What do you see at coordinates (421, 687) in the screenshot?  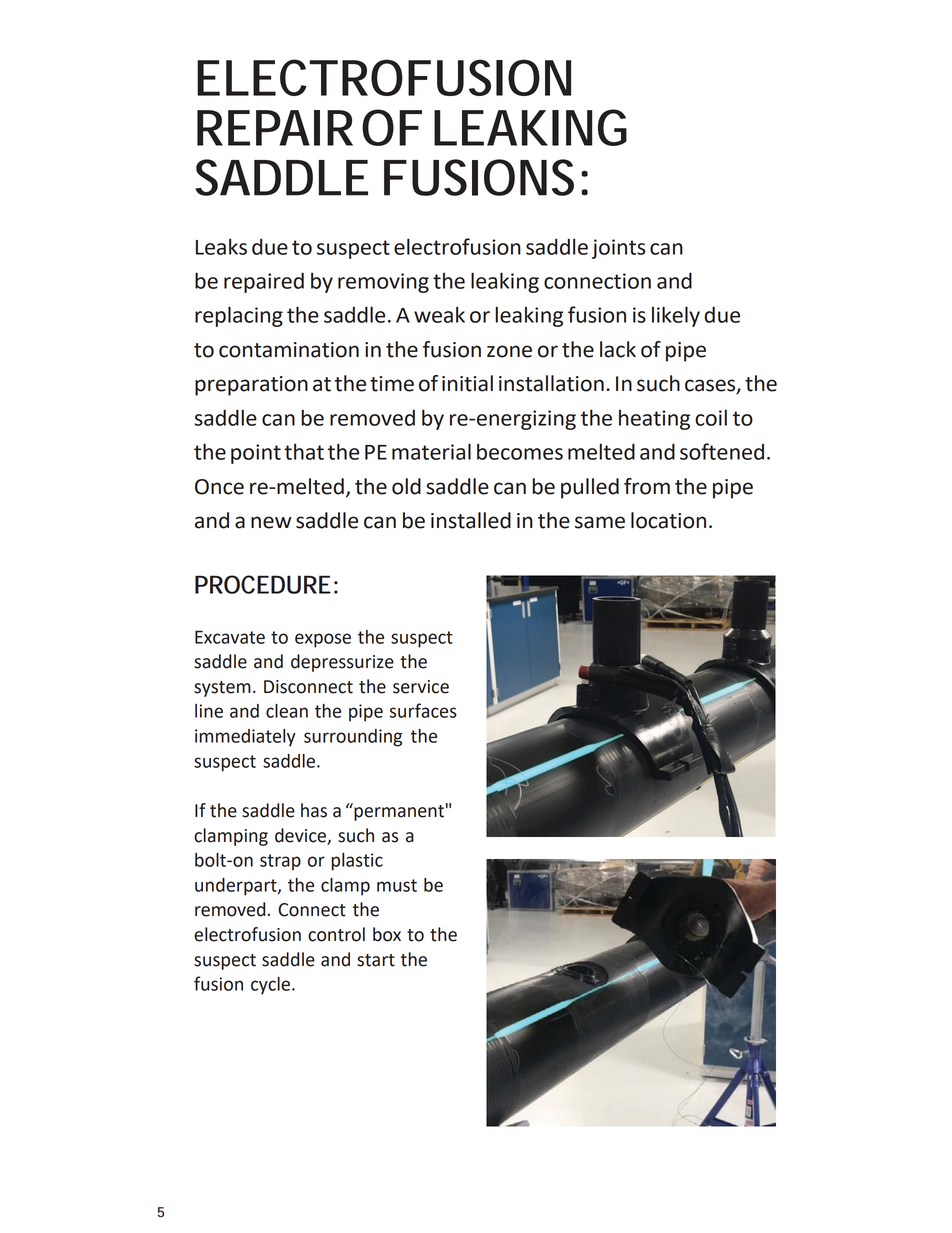 I see `service` at bounding box center [421, 687].
